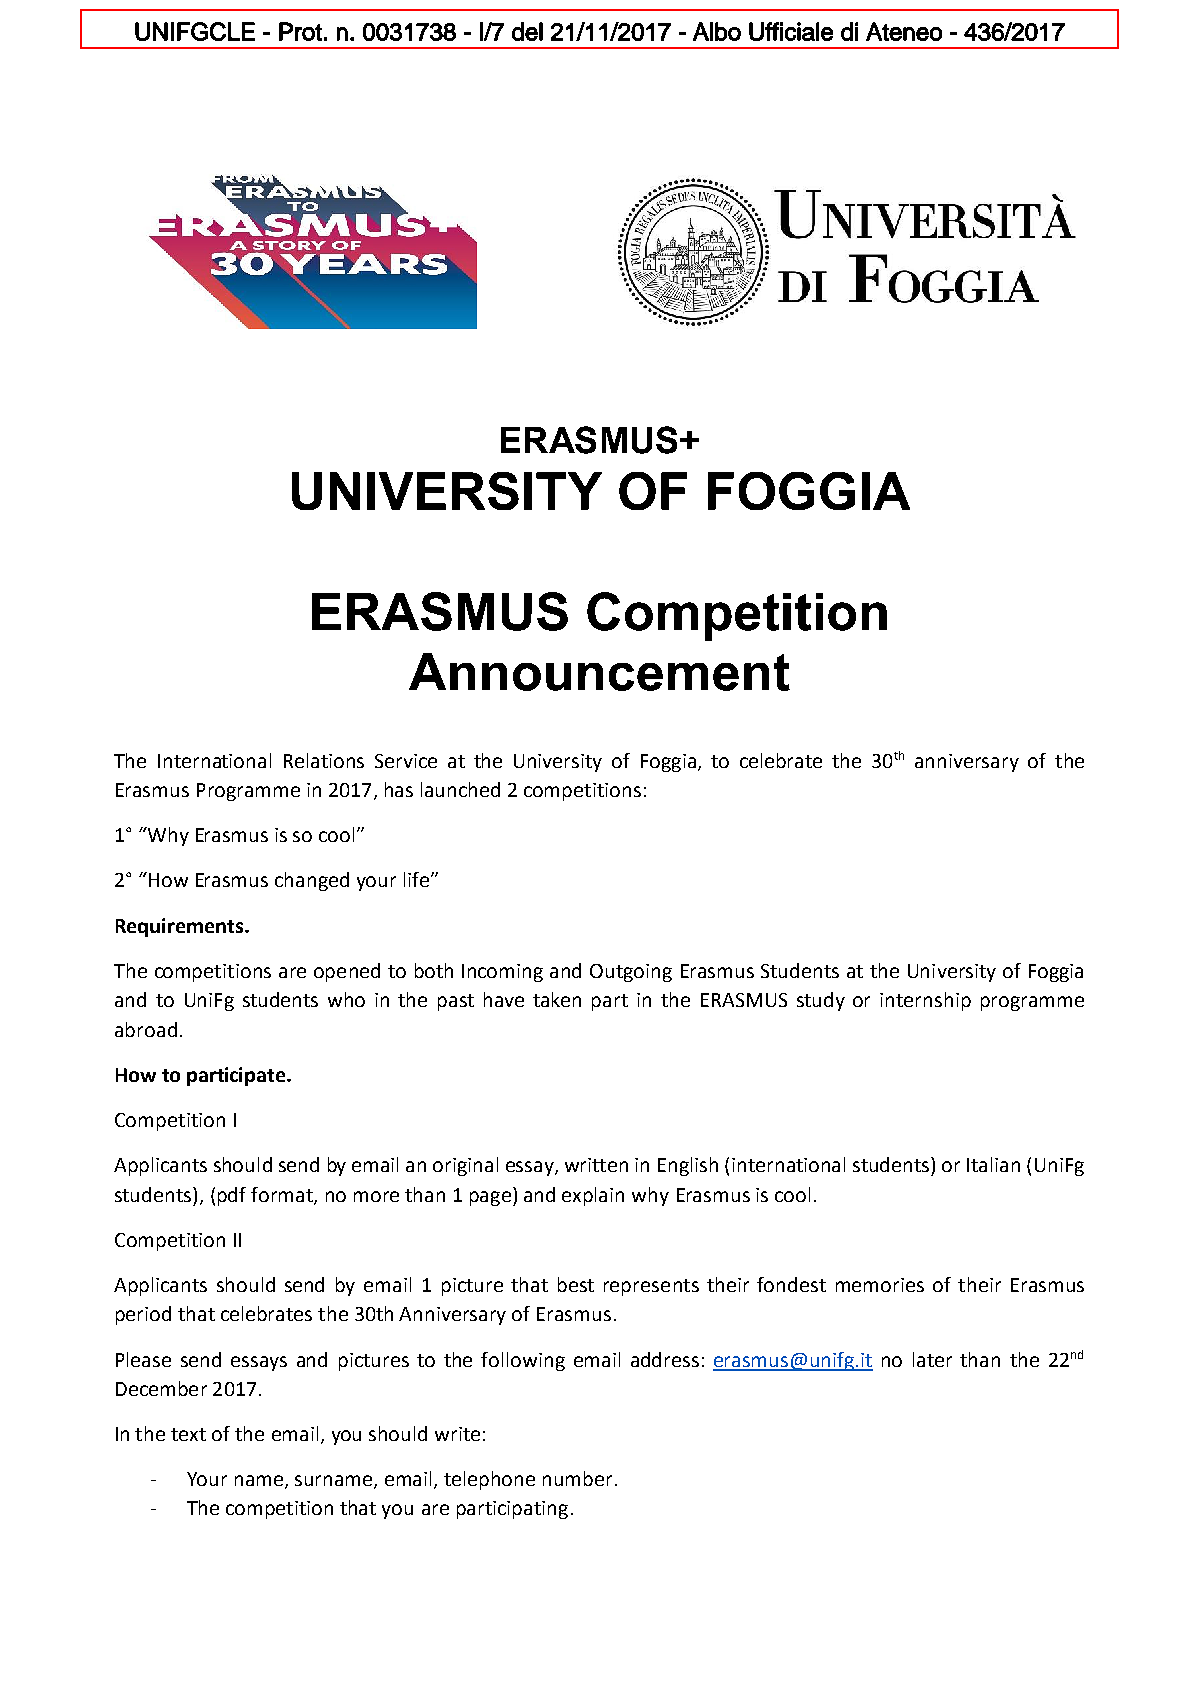 The width and height of the screenshot is (1199, 1695). What do you see at coordinates (599, 672) in the screenshot?
I see `Announcement` at bounding box center [599, 672].
